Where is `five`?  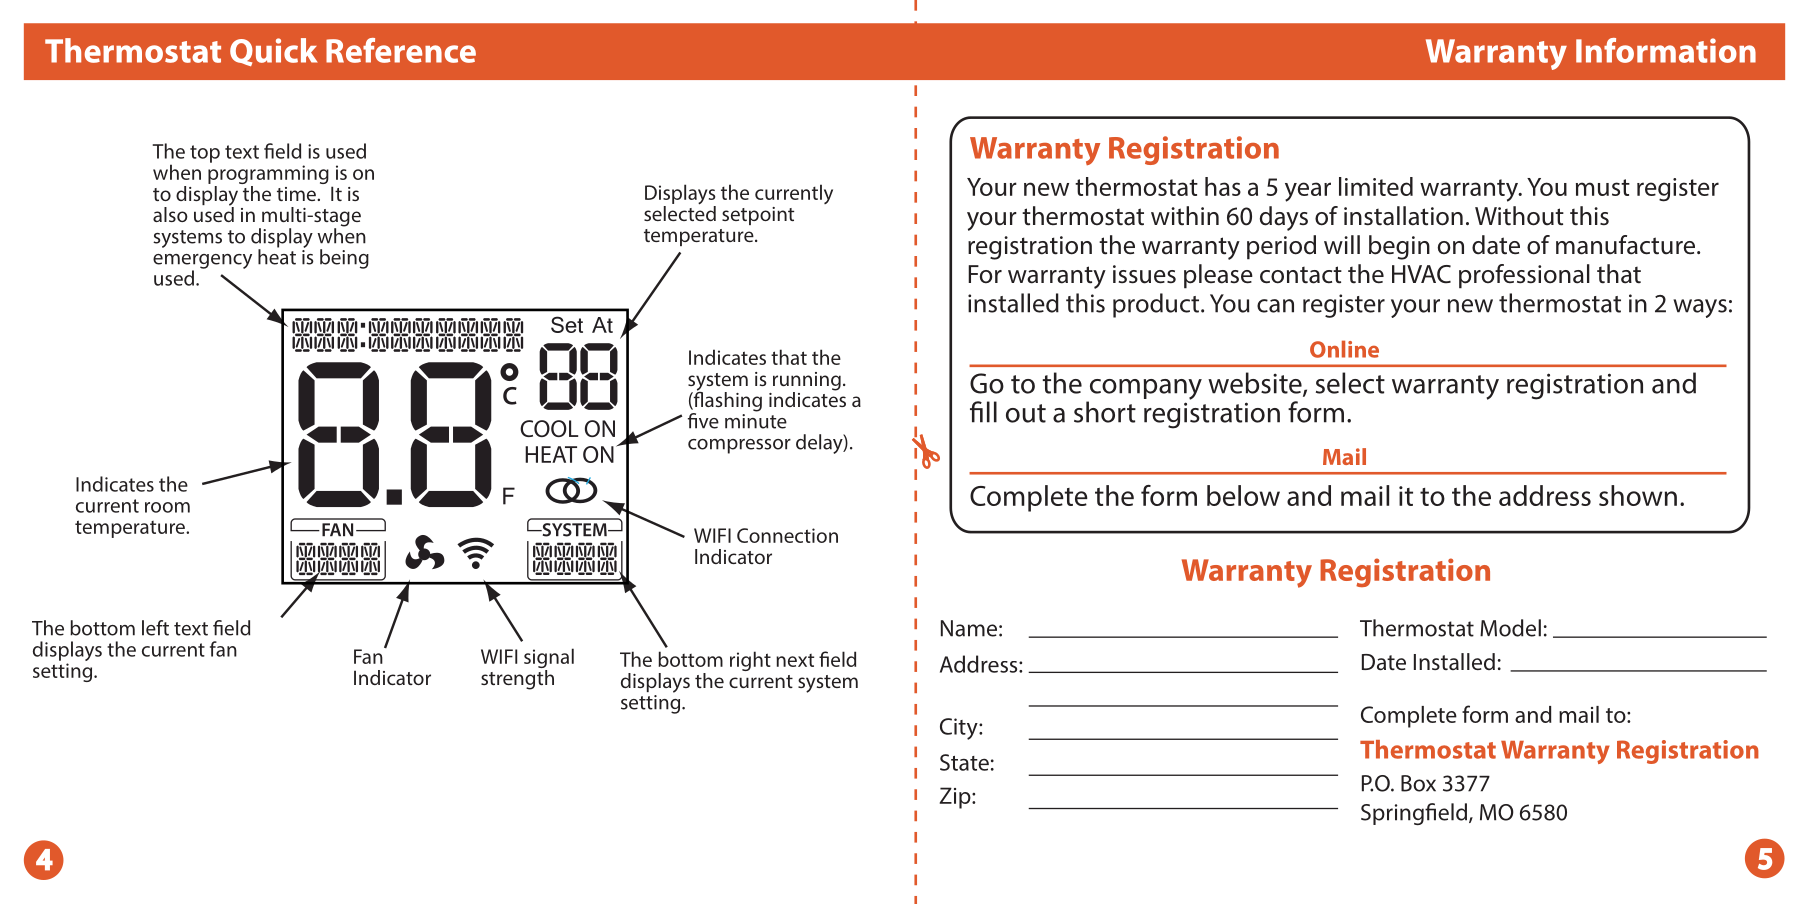 five is located at coordinates (703, 421).
